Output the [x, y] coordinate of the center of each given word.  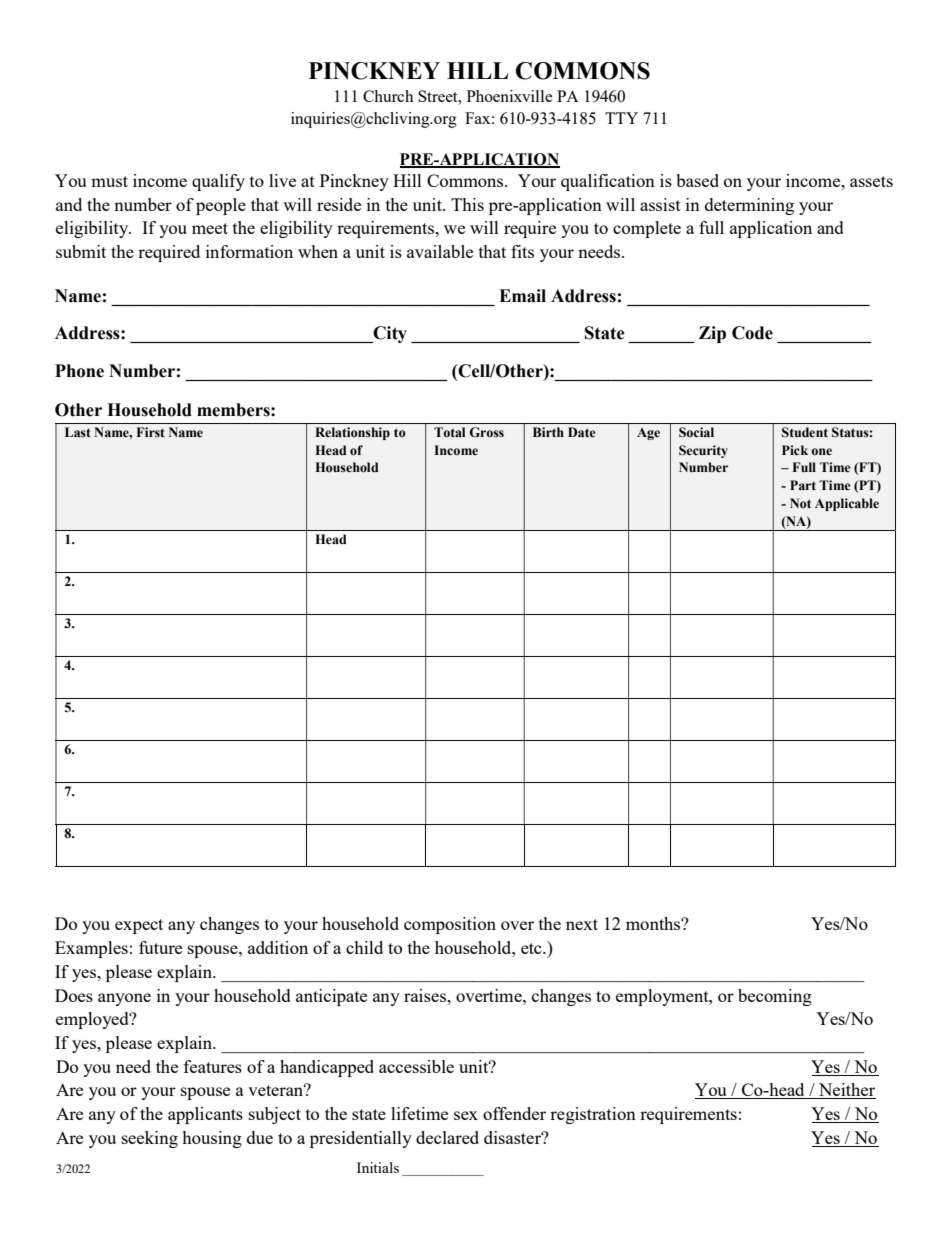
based [697, 180]
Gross [486, 432]
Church [388, 96]
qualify [218, 182]
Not [800, 503]
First [151, 432]
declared [447, 1137]
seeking [150, 1139]
